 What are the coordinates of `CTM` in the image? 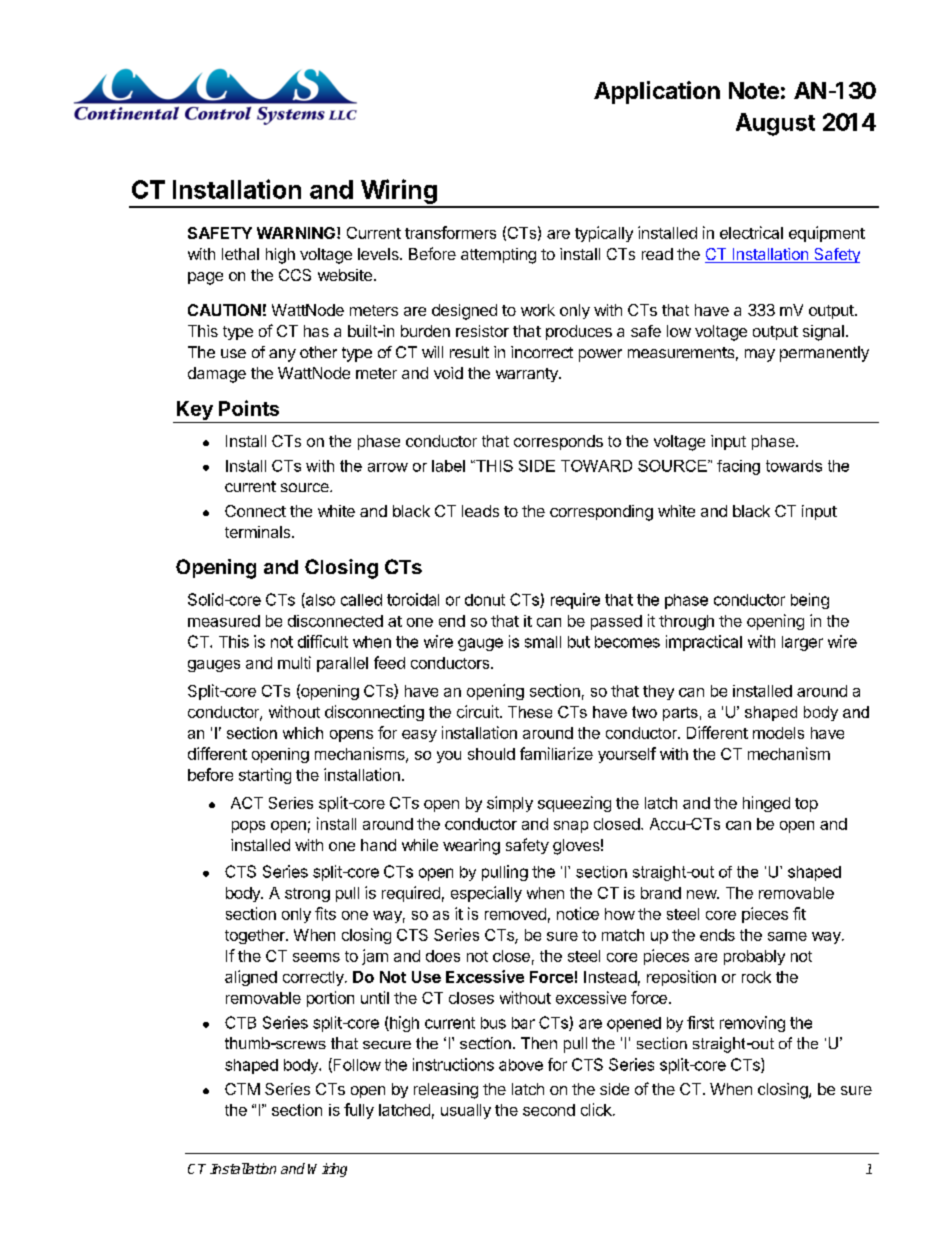 It's located at (242, 1089).
